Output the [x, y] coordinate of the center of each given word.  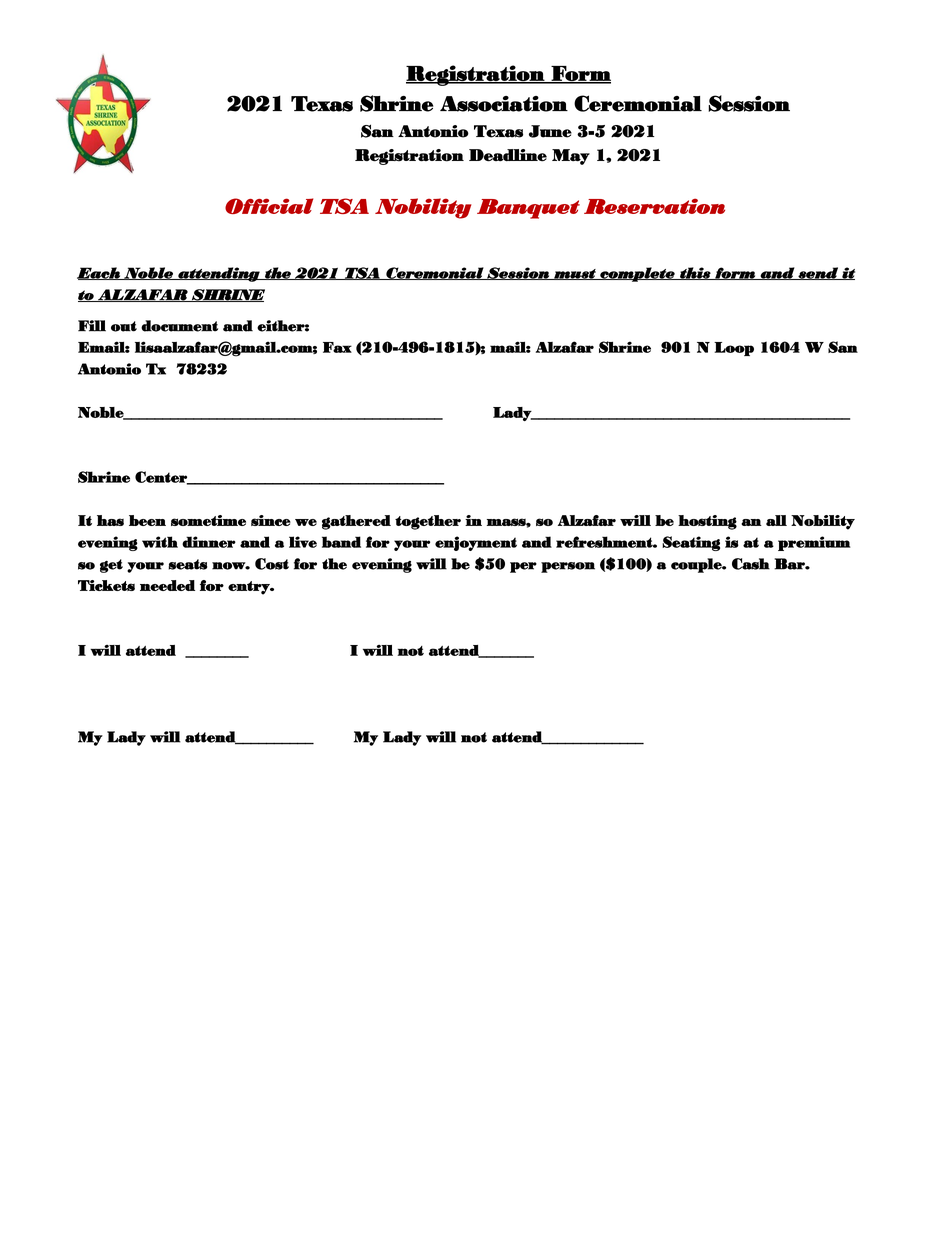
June [550, 131]
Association [504, 104]
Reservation [654, 206]
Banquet [528, 209]
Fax [337, 347]
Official [269, 206]
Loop [734, 349]
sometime [208, 520]
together [428, 522]
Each [99, 273]
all [776, 520]
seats [187, 564]
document [179, 326]
